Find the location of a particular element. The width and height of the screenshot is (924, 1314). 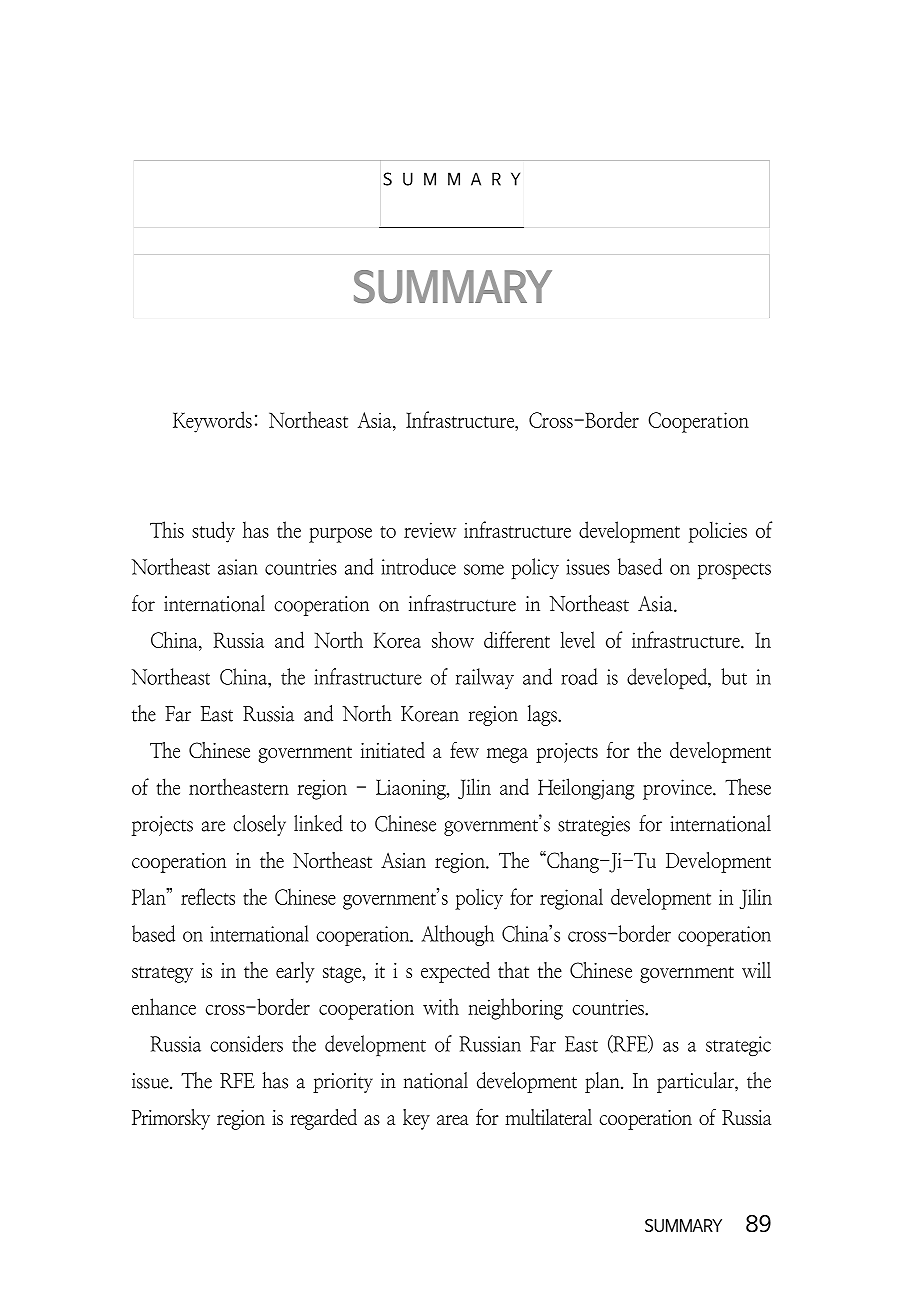

show is located at coordinates (453, 639).
